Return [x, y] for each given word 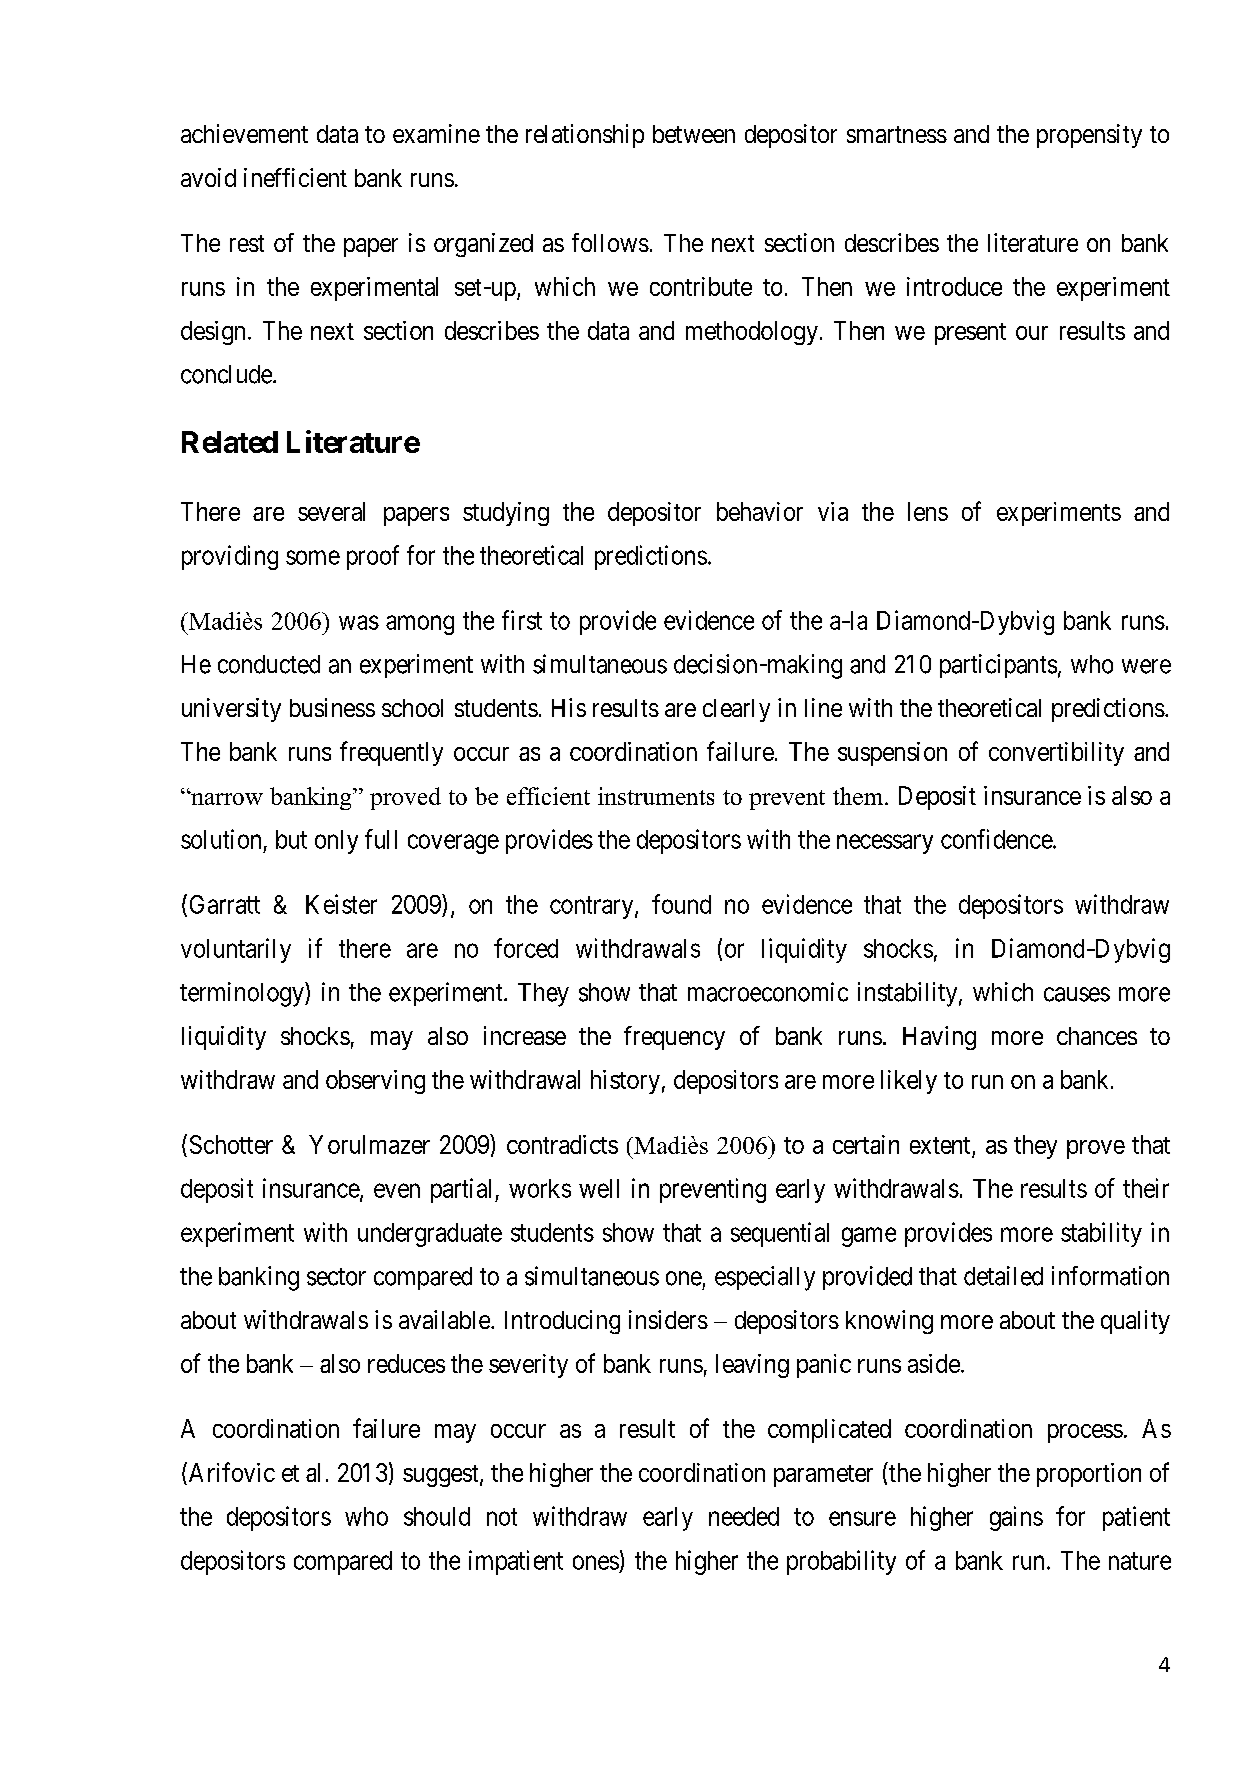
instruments [656, 796]
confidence [997, 839]
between [694, 134]
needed [744, 1516]
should [437, 1516]
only [336, 842]
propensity [1089, 136]
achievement [244, 133]
